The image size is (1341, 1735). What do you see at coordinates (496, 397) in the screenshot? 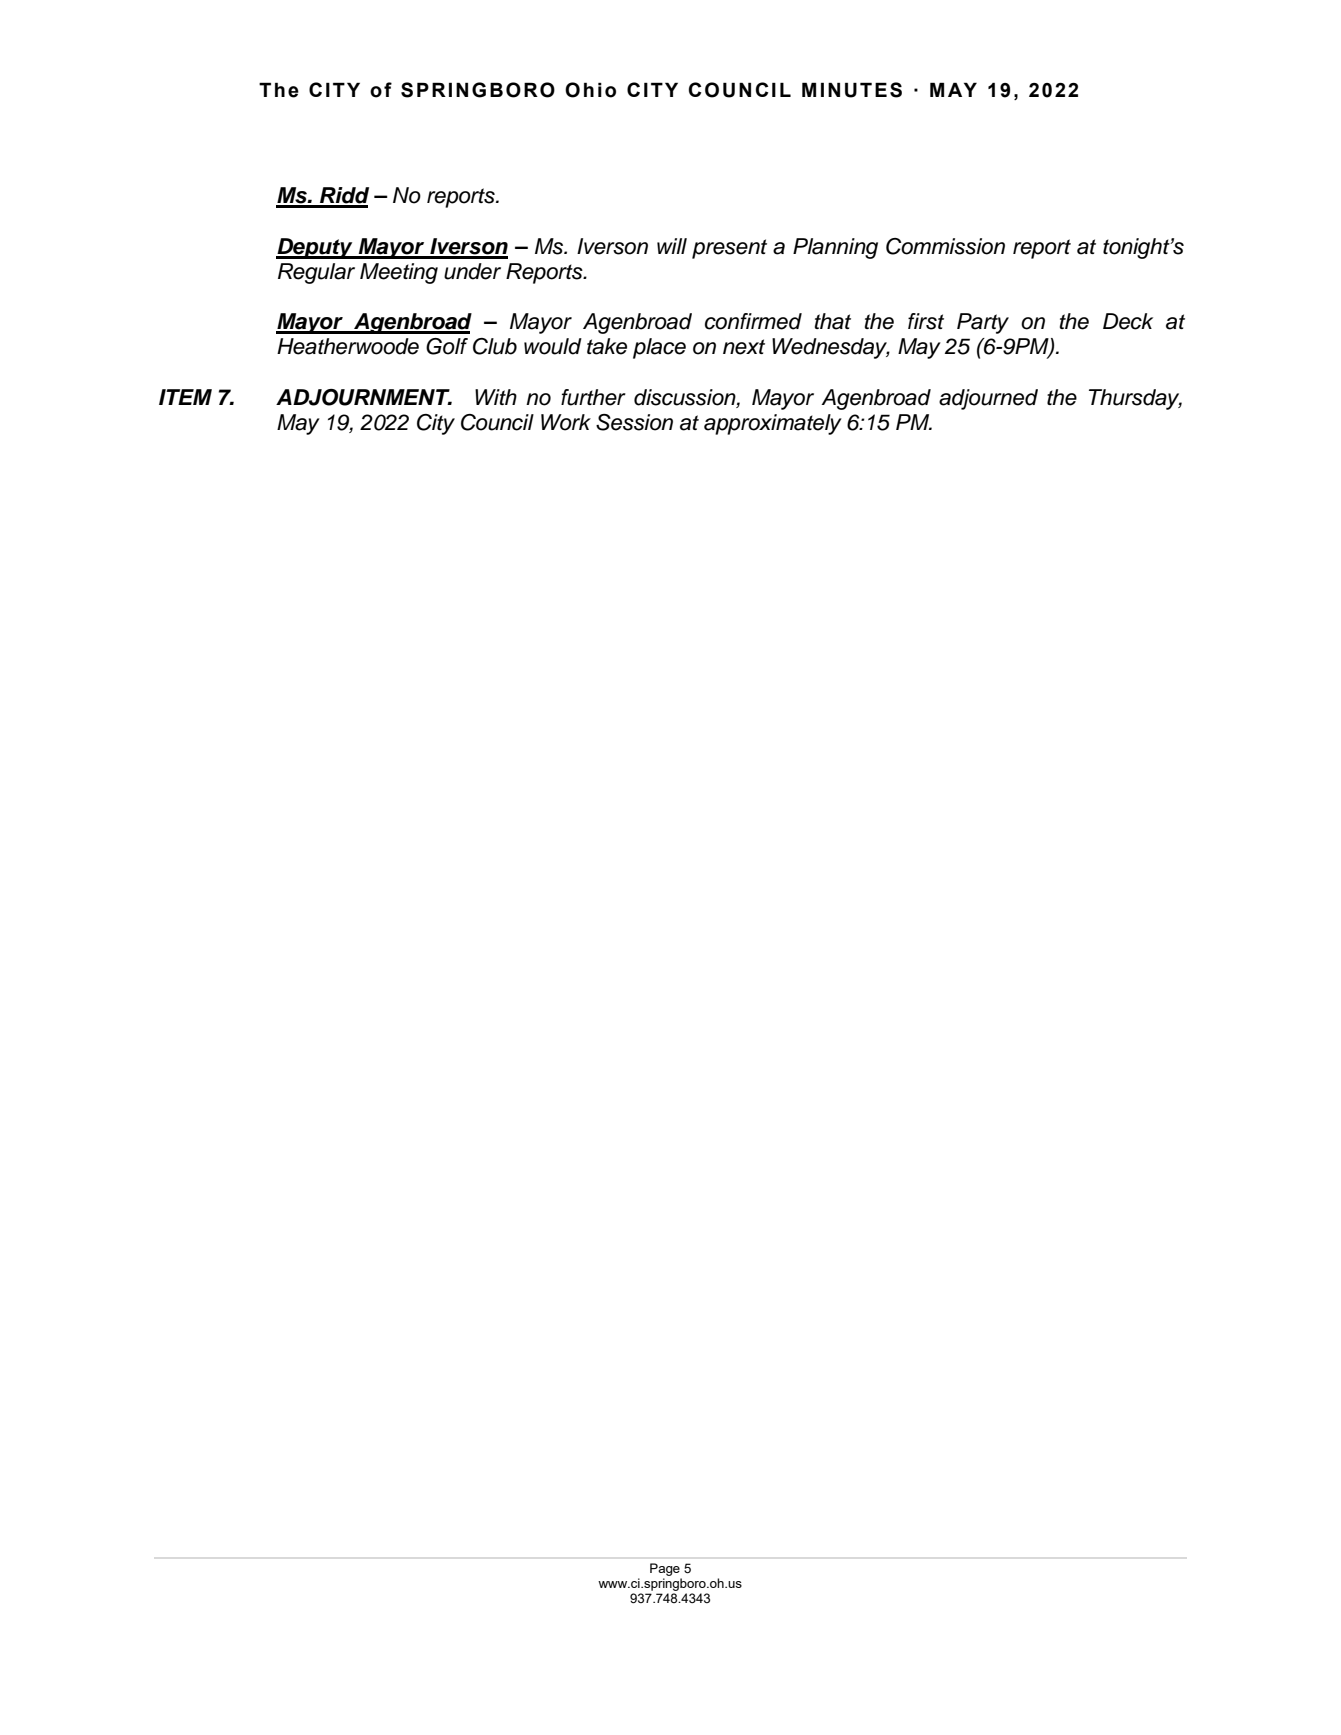
I see `With` at bounding box center [496, 397].
